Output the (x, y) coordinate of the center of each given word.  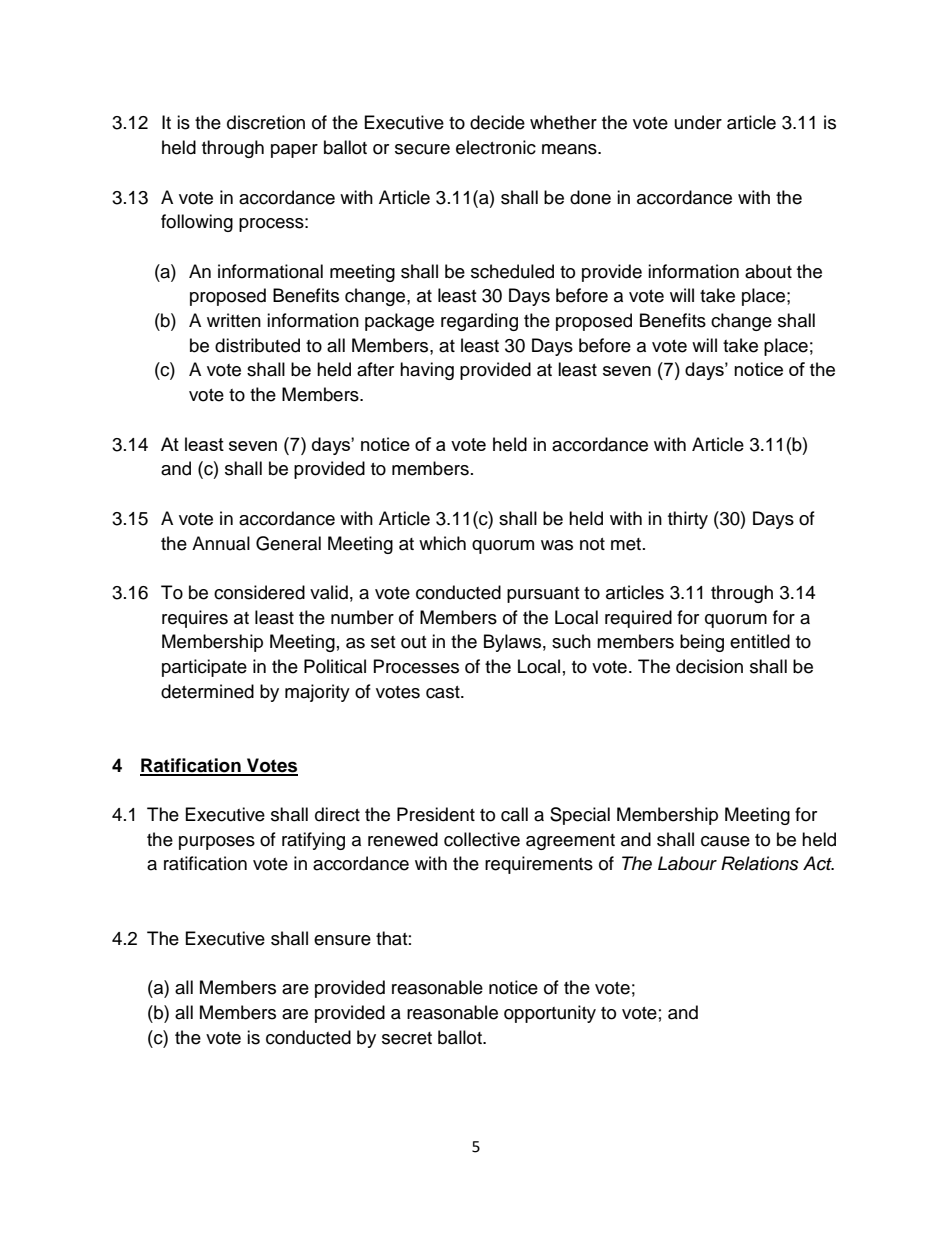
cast (444, 692)
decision (709, 666)
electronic (496, 147)
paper (294, 151)
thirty (688, 520)
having (427, 371)
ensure (342, 940)
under (698, 122)
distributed (257, 345)
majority (317, 693)
